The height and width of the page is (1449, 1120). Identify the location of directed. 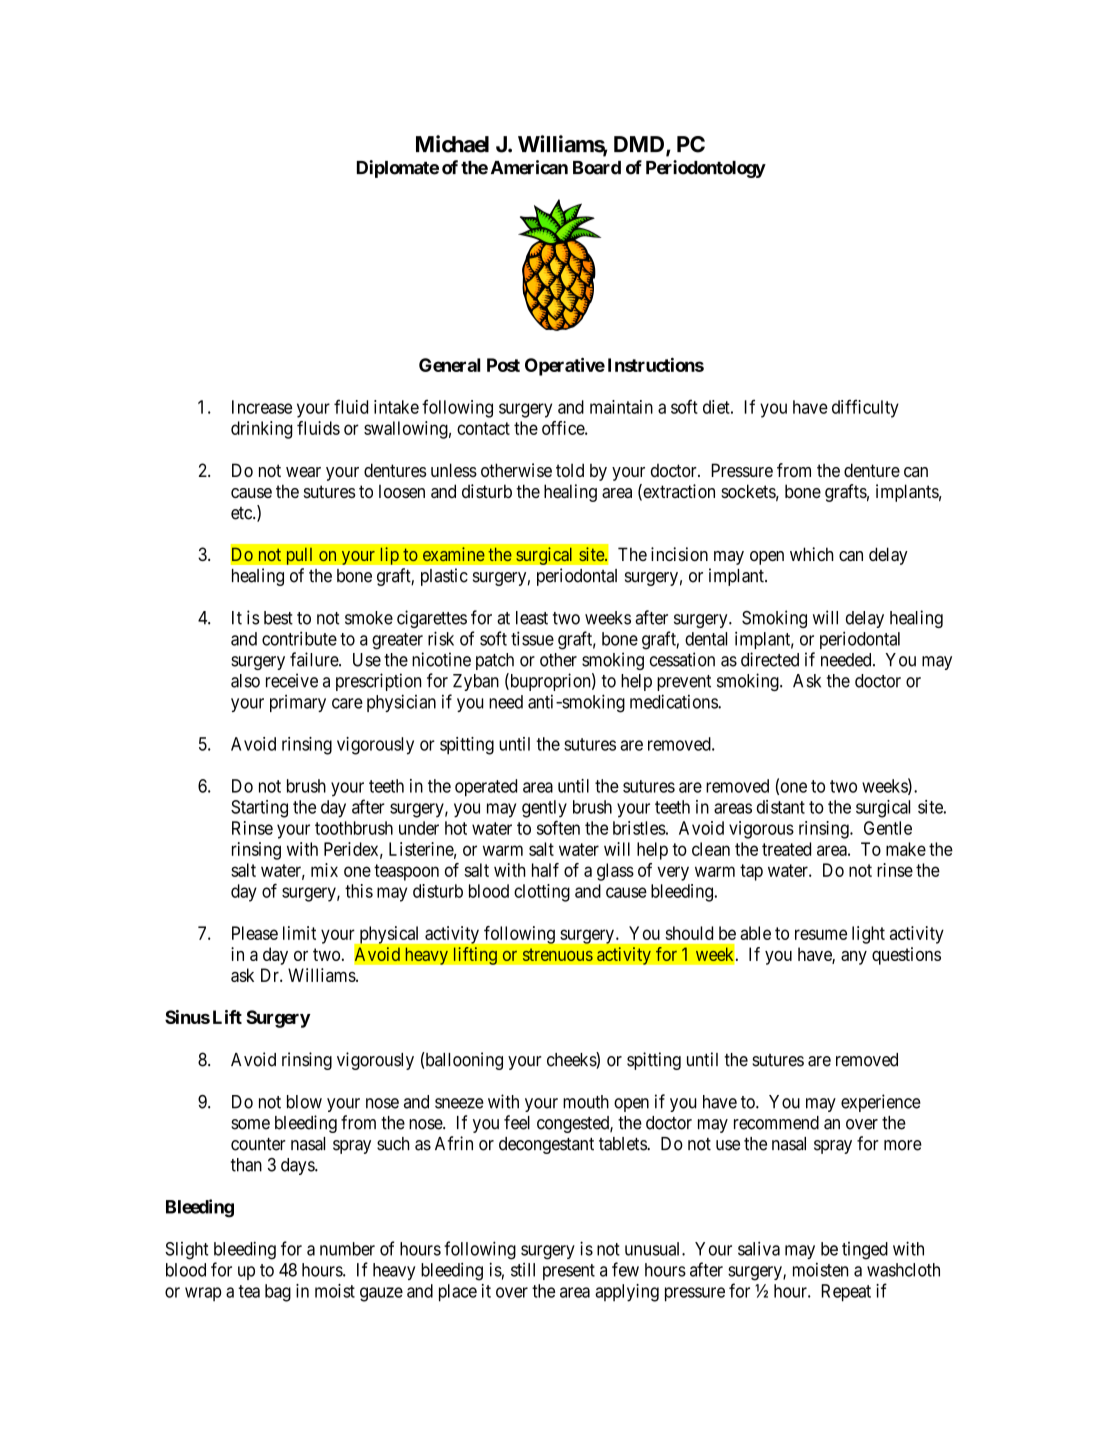
(770, 659).
